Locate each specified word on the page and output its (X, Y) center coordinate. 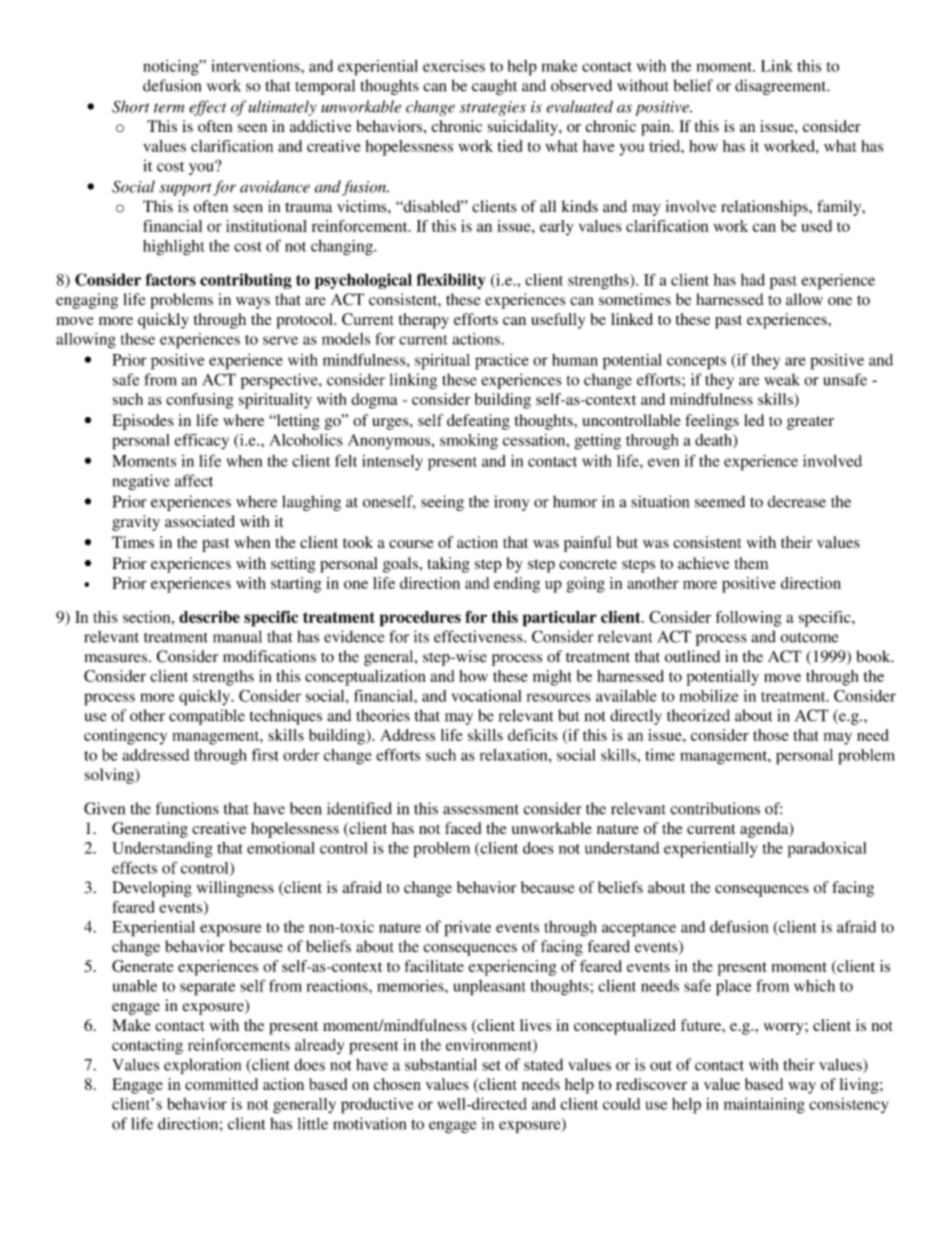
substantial (441, 1064)
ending (517, 585)
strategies (493, 108)
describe (209, 617)
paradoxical (827, 850)
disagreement (782, 87)
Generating (150, 830)
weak (782, 379)
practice (502, 362)
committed (221, 1084)
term (169, 108)
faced (463, 828)
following (749, 619)
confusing (200, 401)
